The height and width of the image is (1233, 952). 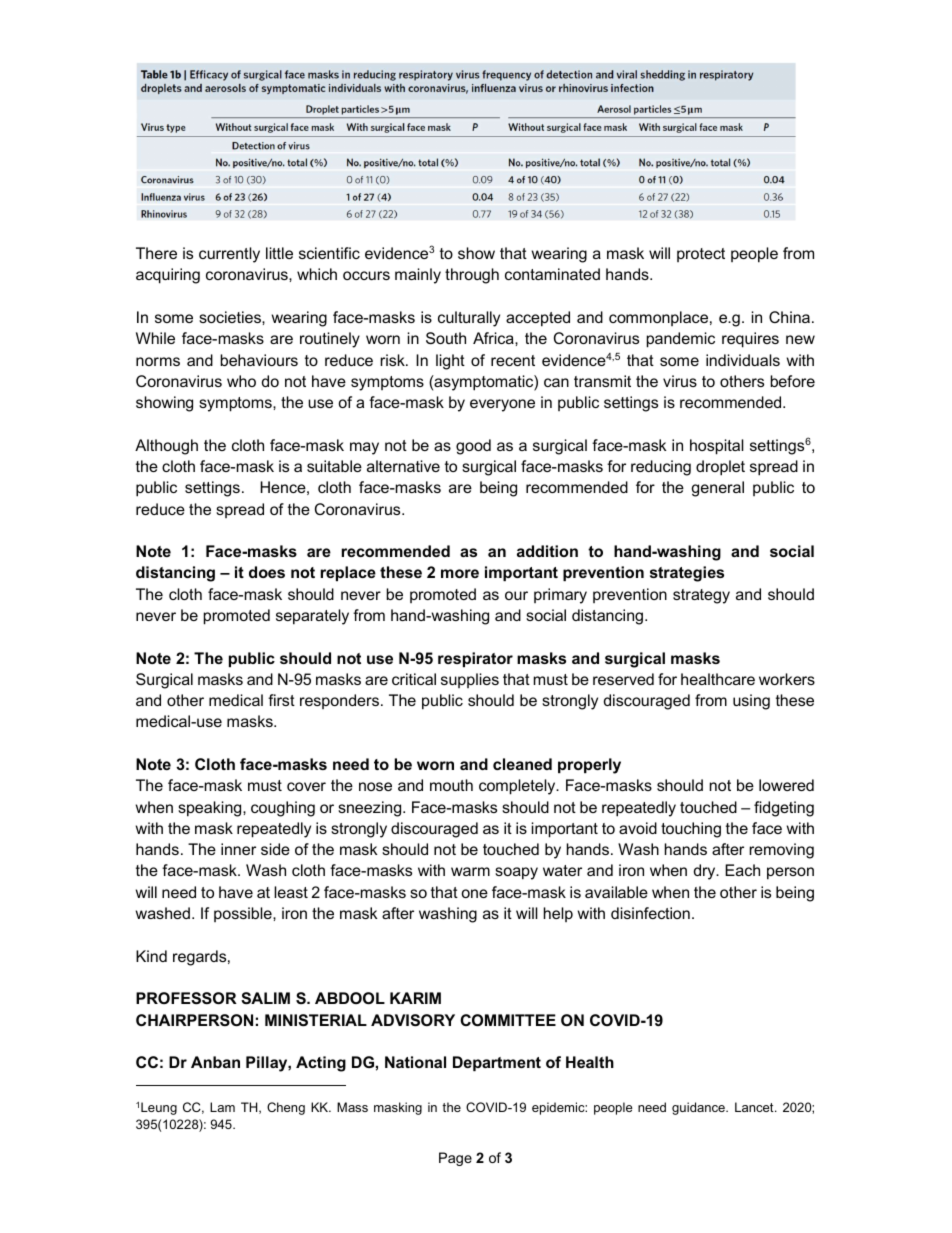 I want to click on Although, so click(x=166, y=447).
